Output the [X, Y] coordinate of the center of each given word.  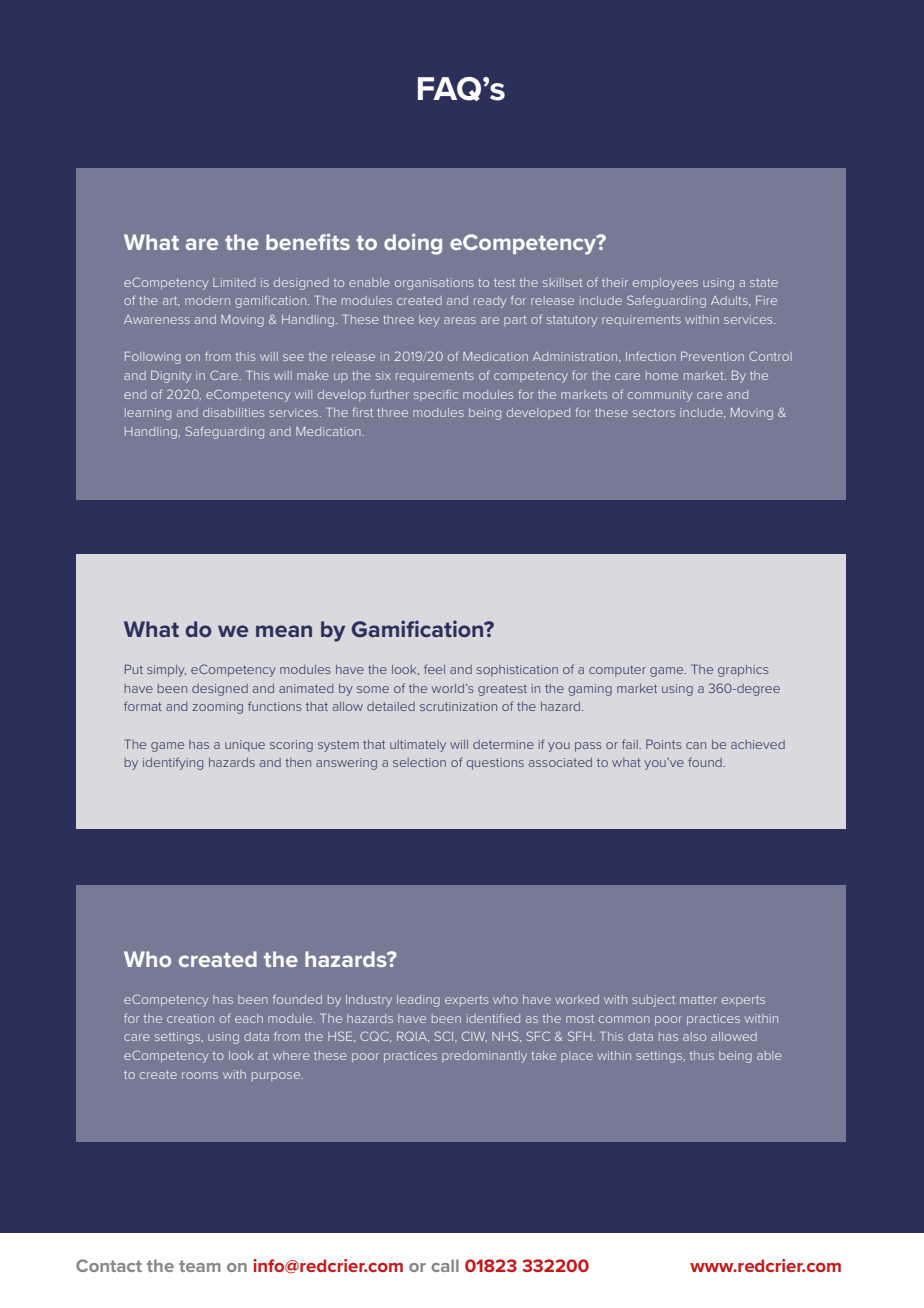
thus [702, 1055]
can [696, 745]
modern [207, 300]
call [445, 1265]
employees [665, 284]
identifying [173, 763]
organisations [434, 284]
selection [419, 762]
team [200, 1266]
